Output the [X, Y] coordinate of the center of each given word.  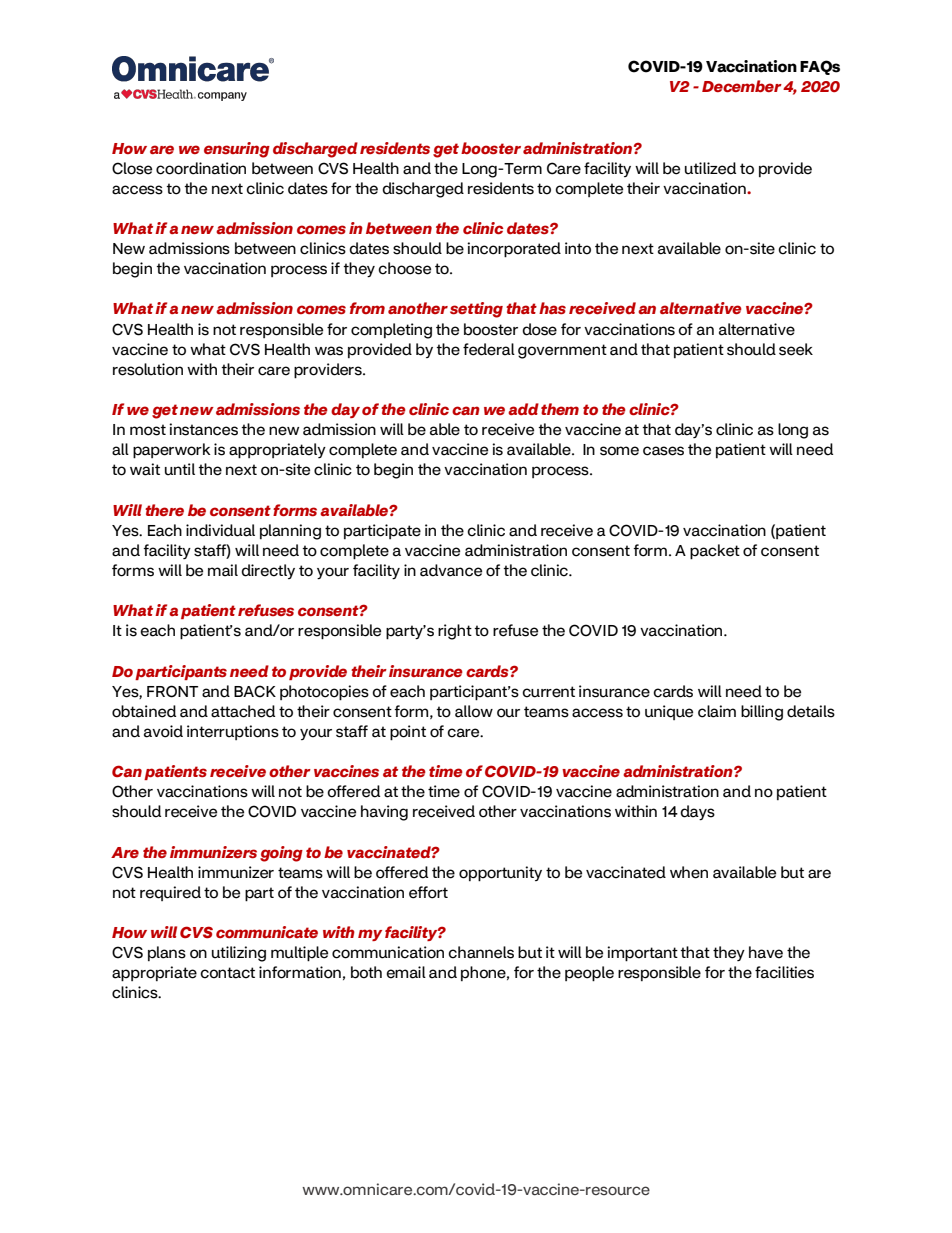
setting [476, 310]
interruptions [233, 732]
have [766, 952]
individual [220, 530]
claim [717, 711]
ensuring [237, 150]
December [742, 86]
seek [796, 349]
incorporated [514, 250]
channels [481, 952]
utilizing [239, 954]
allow [474, 711]
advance [451, 570]
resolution [148, 369]
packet [715, 552]
